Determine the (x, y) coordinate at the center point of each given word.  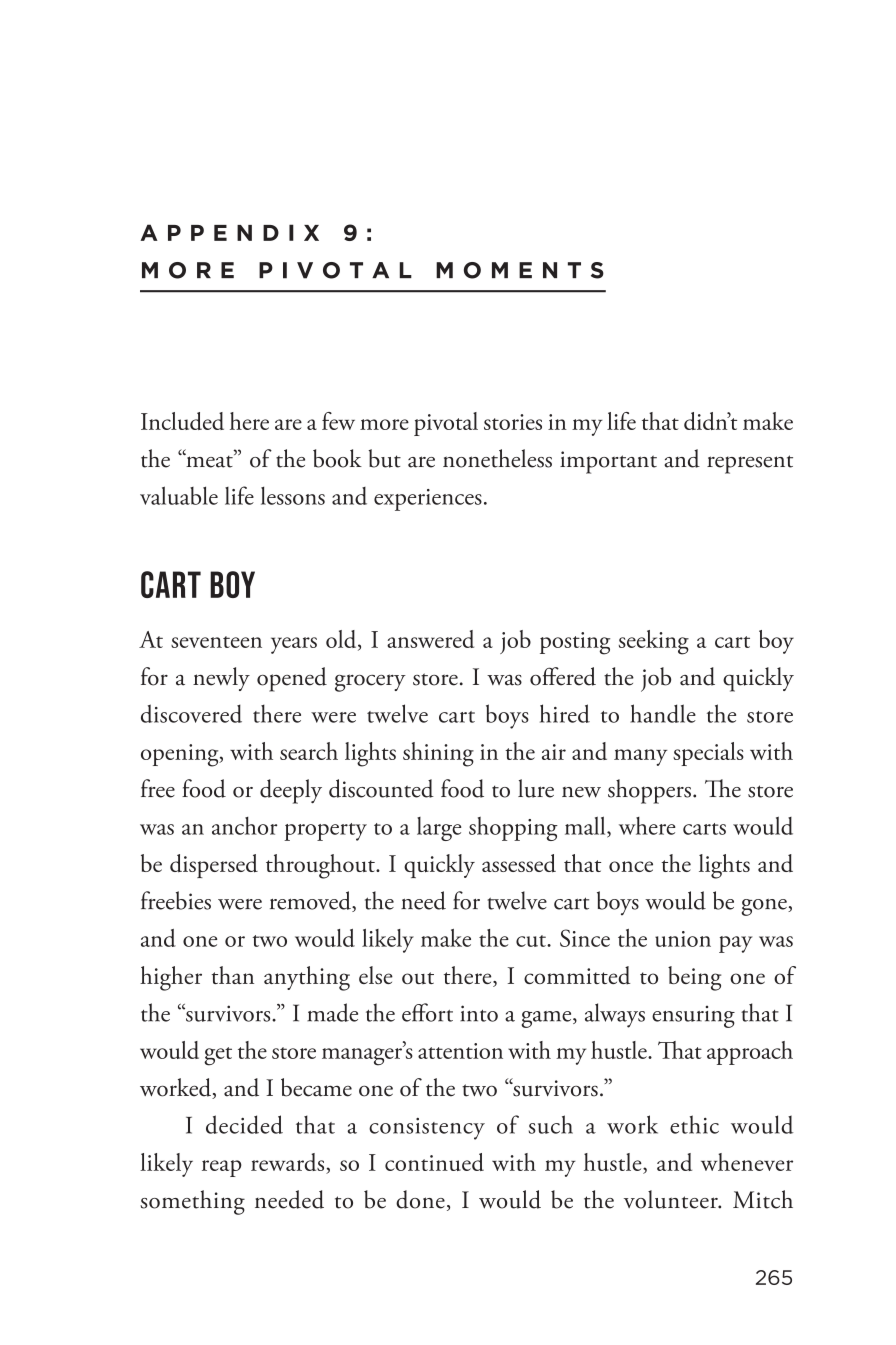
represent (750, 464)
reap (222, 1168)
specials (708, 754)
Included (182, 421)
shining (438, 754)
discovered (191, 713)
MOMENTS (520, 270)
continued (434, 1162)
